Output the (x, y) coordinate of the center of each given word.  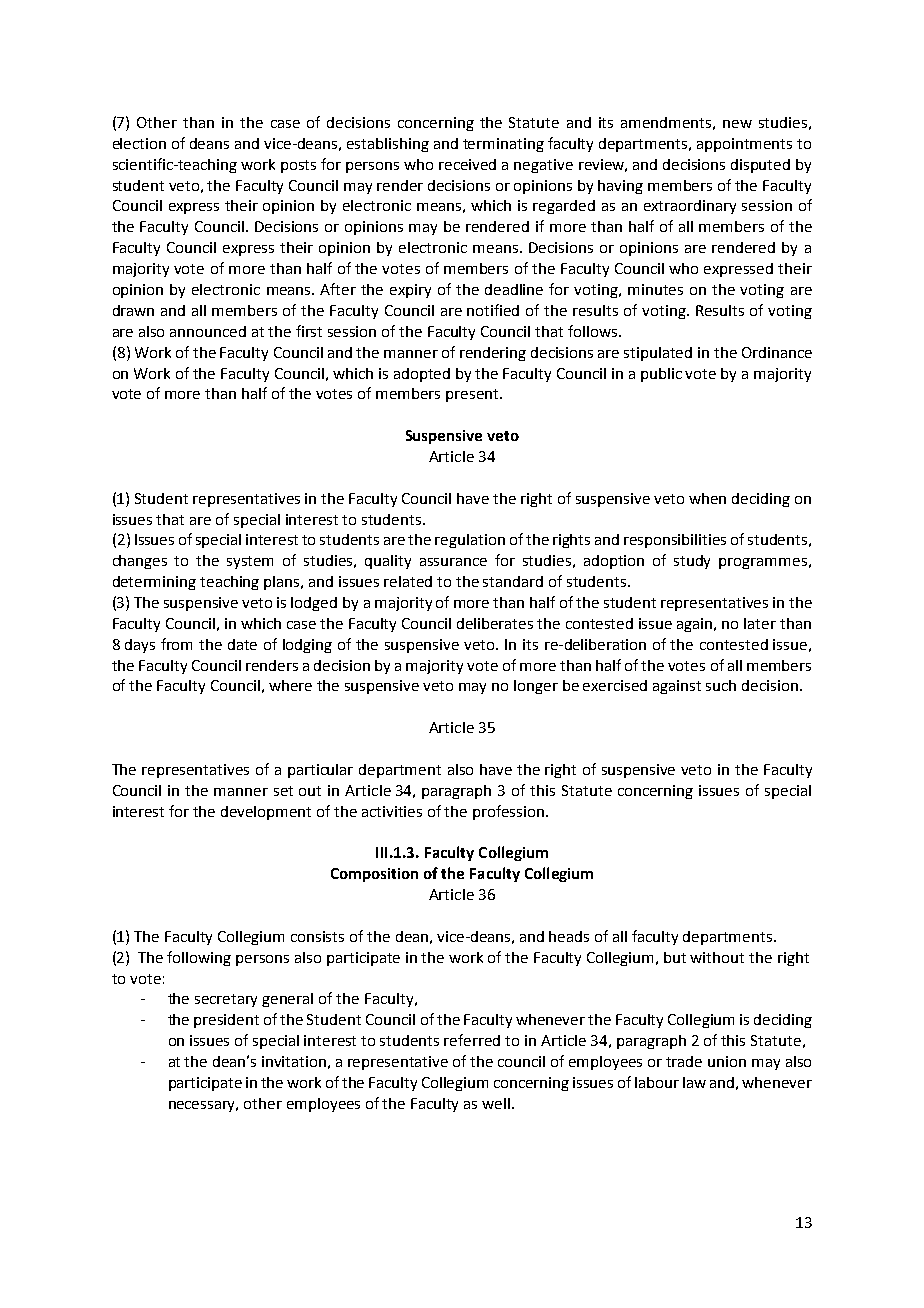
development (266, 813)
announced (208, 331)
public (661, 375)
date (242, 644)
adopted (422, 375)
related (408, 581)
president (226, 1021)
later (760, 623)
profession (510, 812)
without (717, 957)
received (467, 164)
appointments (744, 145)
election (139, 143)
